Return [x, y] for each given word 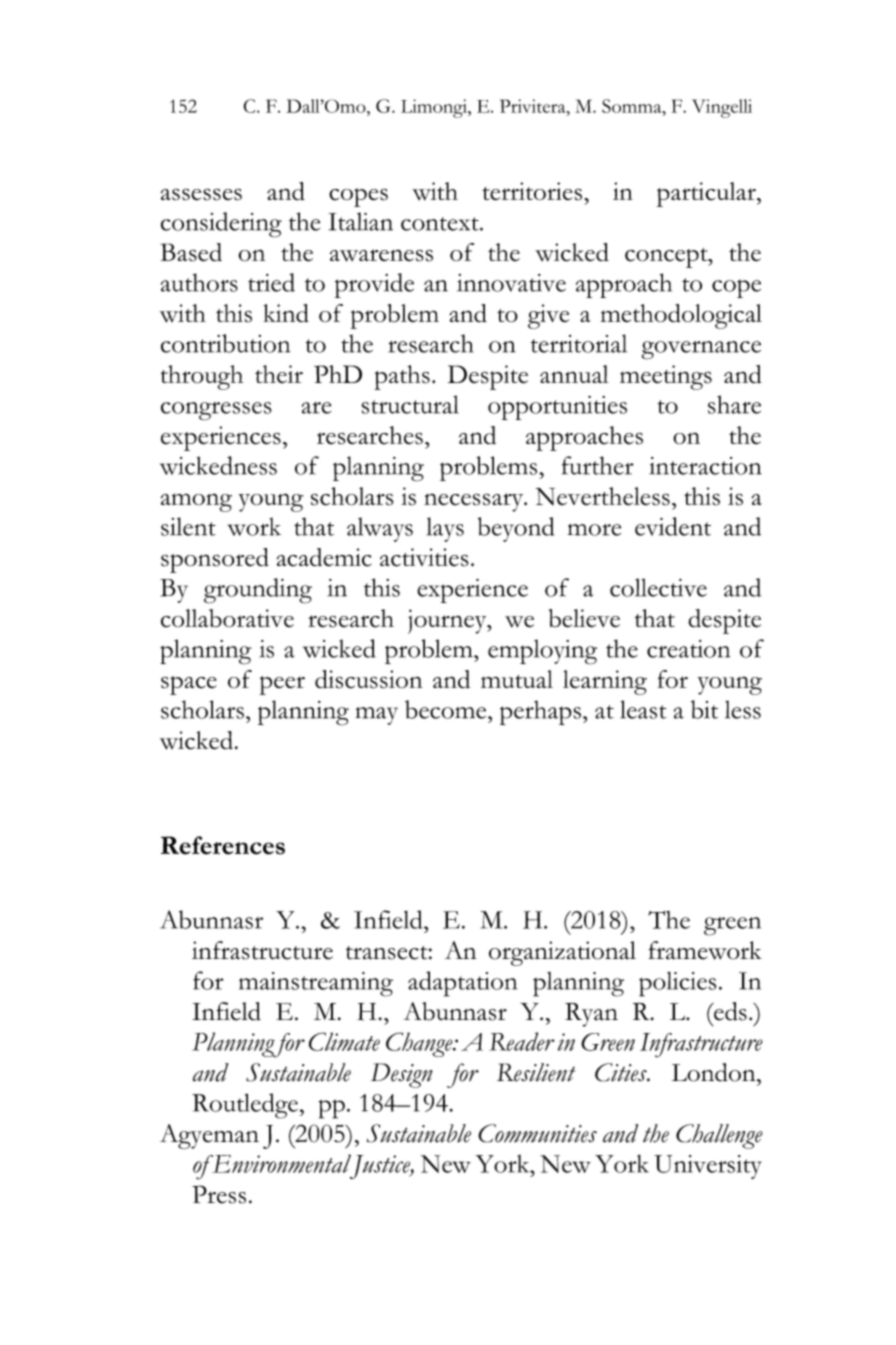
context [441, 224]
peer [282, 685]
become [447, 709]
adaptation [462, 984]
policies [677, 984]
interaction [705, 466]
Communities [537, 1133]
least [643, 709]
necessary [475, 502]
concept [667, 258]
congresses [216, 411]
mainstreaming [316, 984]
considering [221, 225]
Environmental [280, 1163]
